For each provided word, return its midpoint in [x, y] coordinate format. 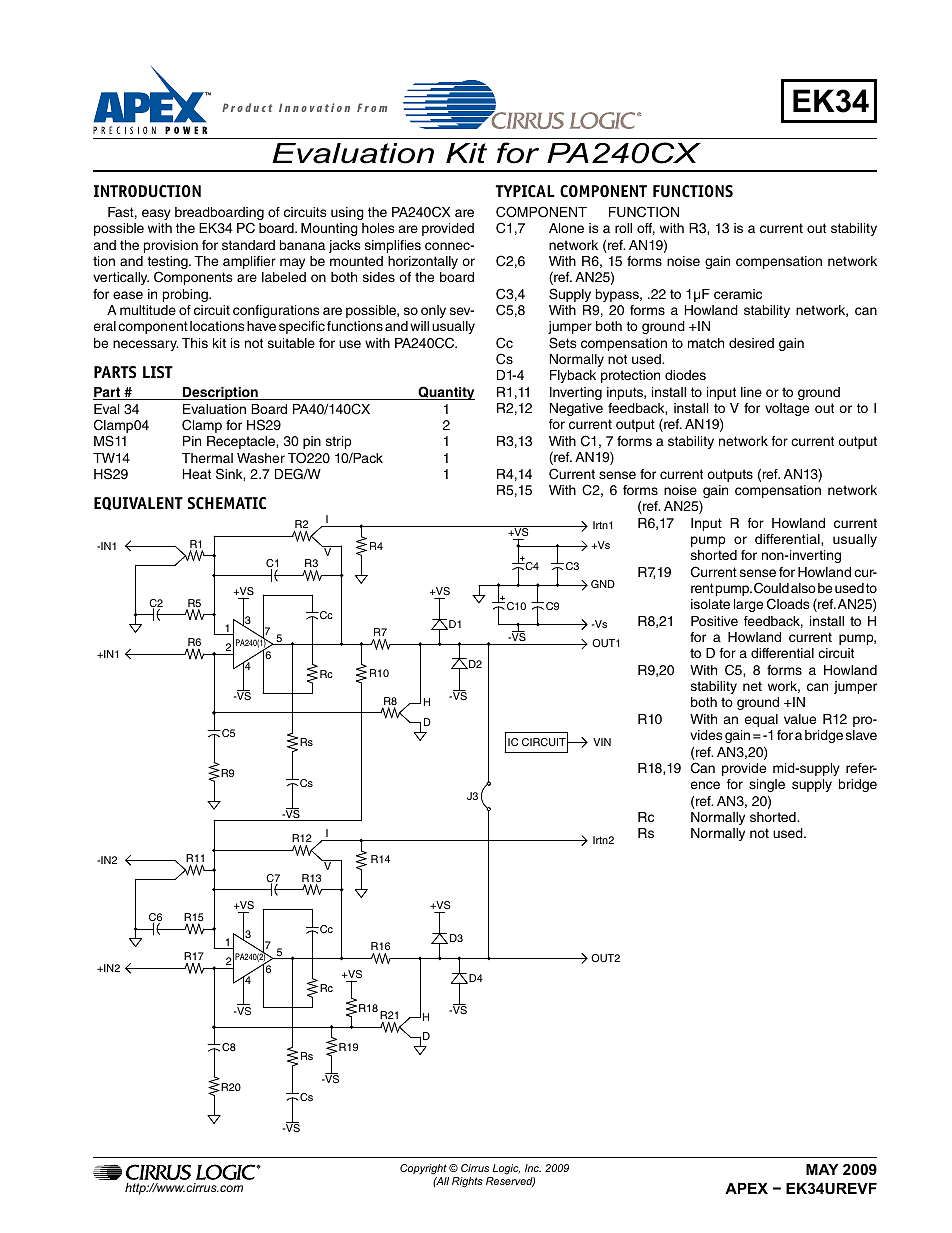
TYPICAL [525, 191]
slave [861, 735]
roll [623, 228]
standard [248, 245]
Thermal [207, 458]
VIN [602, 742]
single [767, 785]
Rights [467, 1182]
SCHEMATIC [226, 503]
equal [761, 720]
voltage [787, 409]
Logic [506, 1169]
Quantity [445, 393]
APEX [746, 1188]
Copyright [423, 1169]
